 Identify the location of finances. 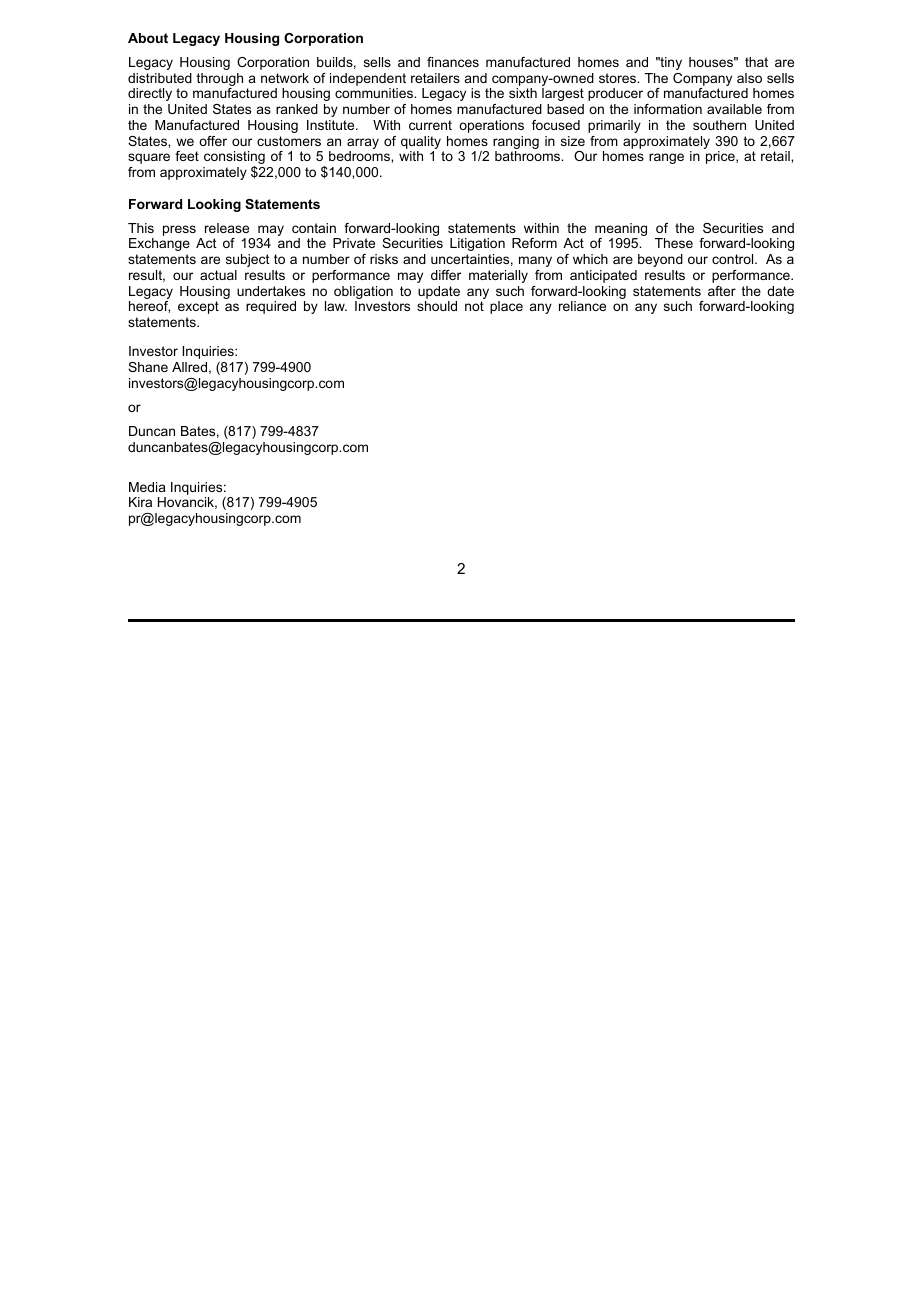
(453, 62).
